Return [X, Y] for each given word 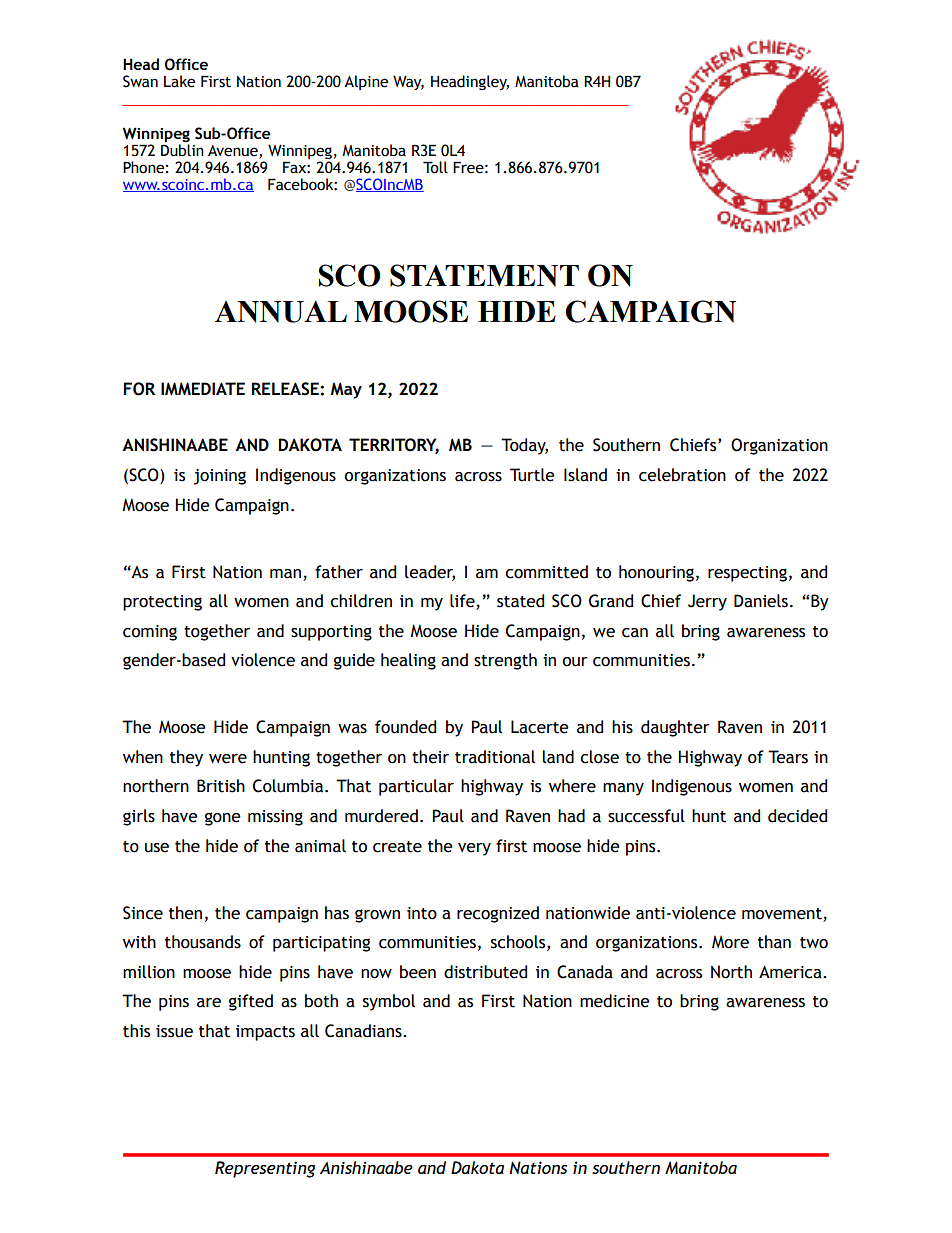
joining [220, 477]
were [228, 759]
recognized [498, 914]
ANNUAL [281, 312]
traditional [495, 757]
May [346, 390]
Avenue [234, 151]
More [730, 942]
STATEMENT [484, 275]
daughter [675, 728]
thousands [203, 942]
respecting [747, 574]
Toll [435, 167]
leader [430, 572]
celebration [682, 475]
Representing [265, 1169]
